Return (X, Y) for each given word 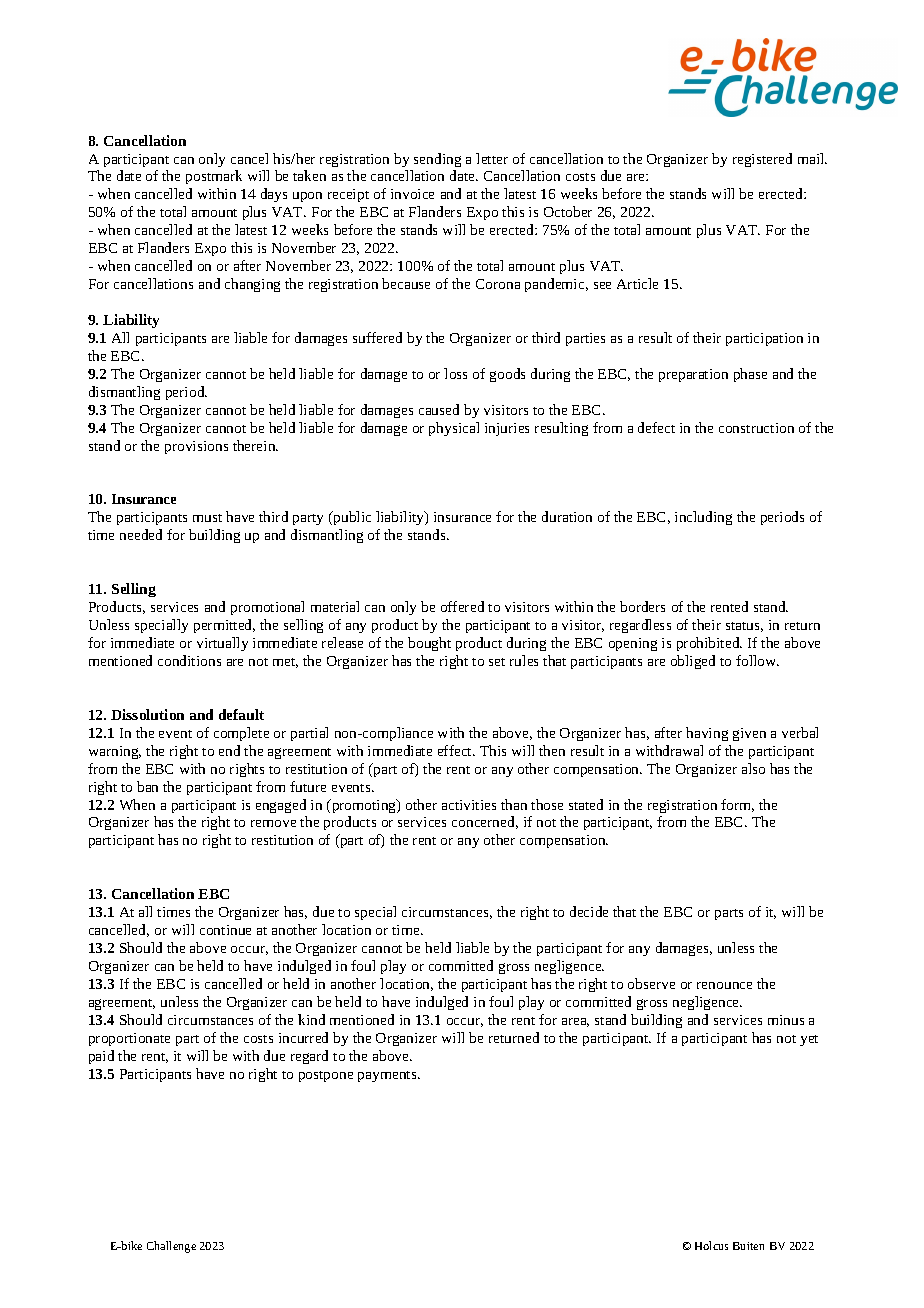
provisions (196, 447)
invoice (412, 194)
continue (225, 930)
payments (388, 1076)
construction (756, 428)
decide (589, 911)
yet (809, 1040)
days (274, 195)
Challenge (171, 1247)
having (707, 734)
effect (456, 750)
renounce (724, 985)
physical (454, 429)
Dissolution (147, 714)
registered (762, 160)
